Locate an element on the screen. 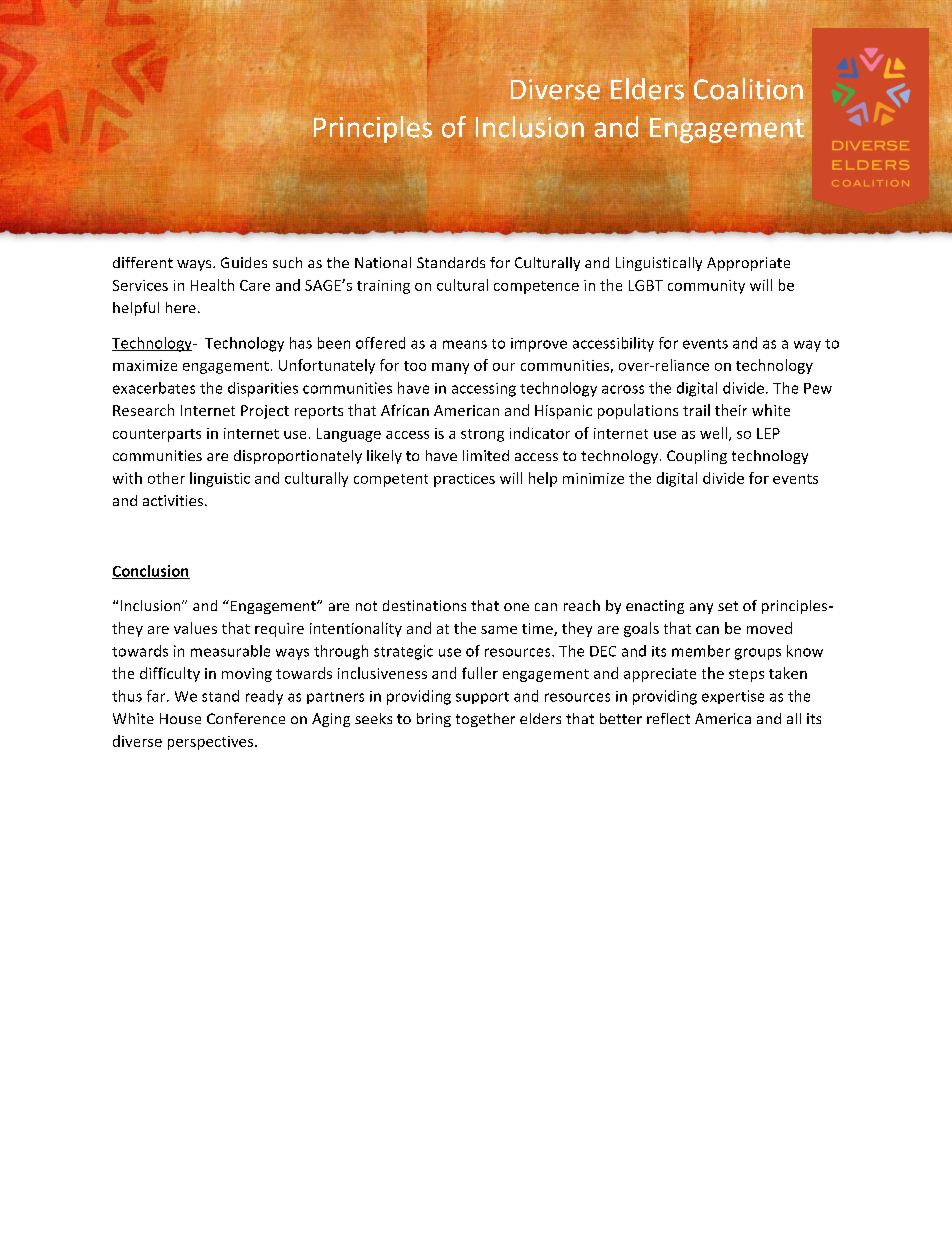  expertise is located at coordinates (733, 697).
